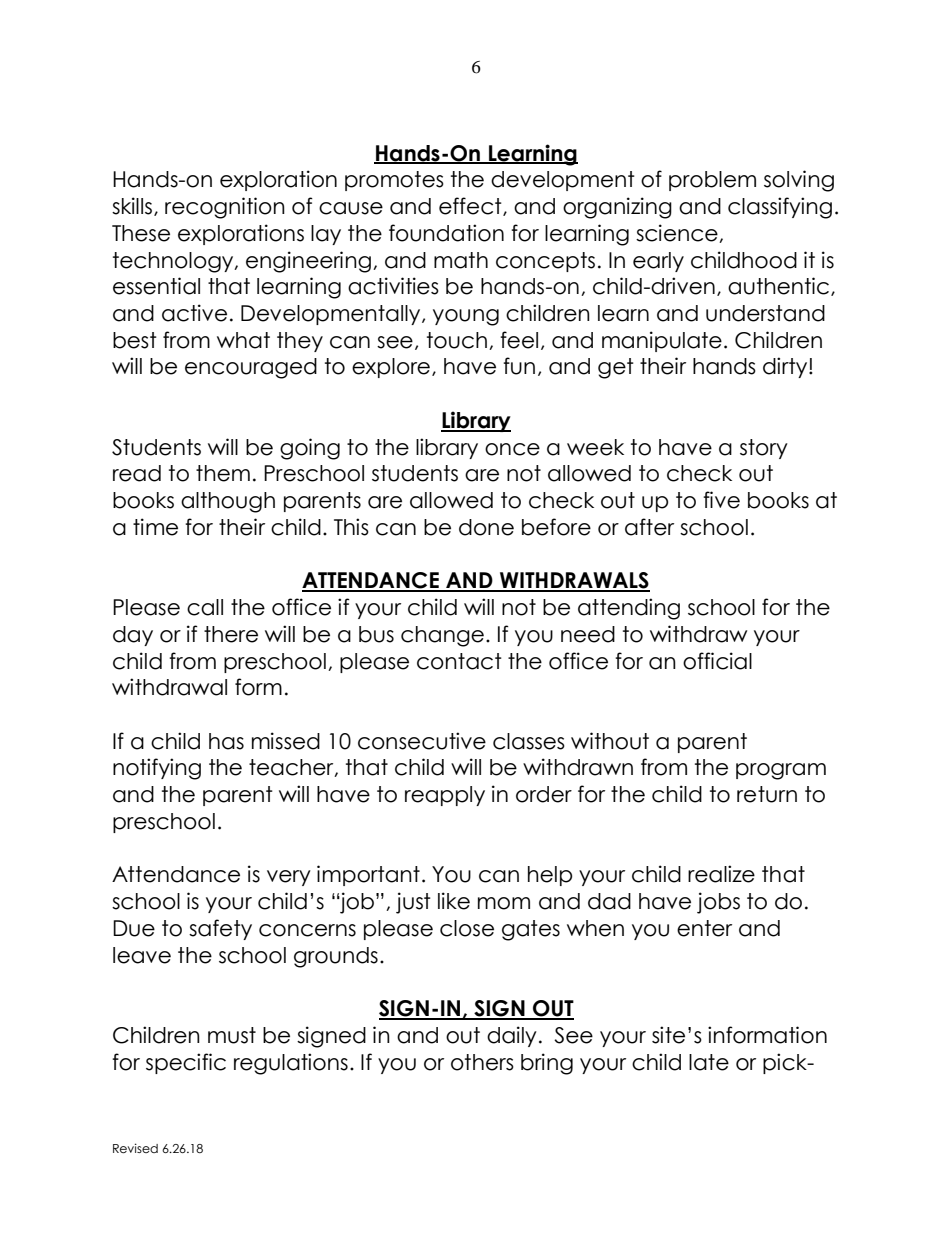 This document has height=1233, width=952. Describe the element at coordinates (767, 794) in the document. I see `return` at that location.
